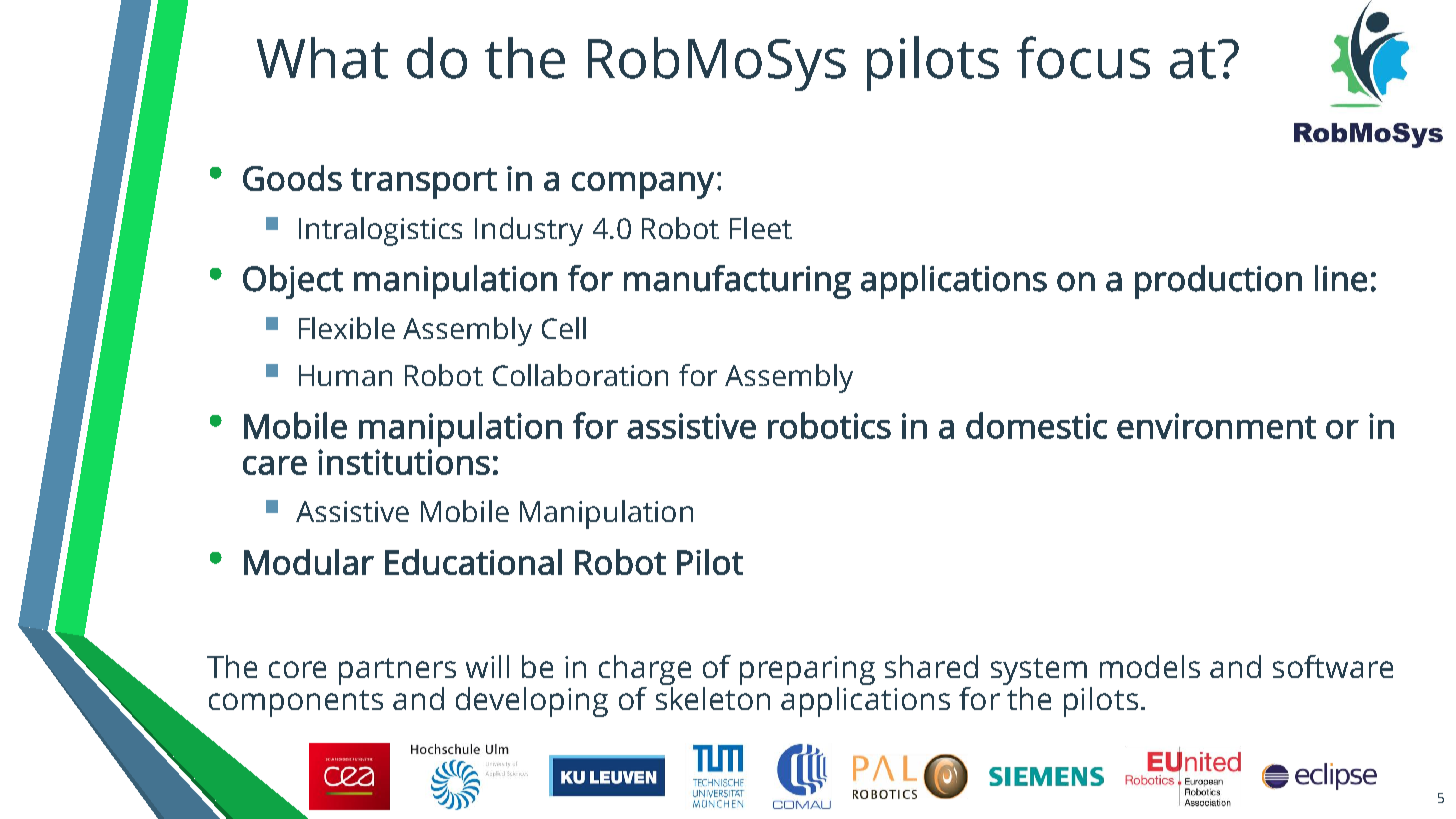  Describe the element at coordinates (1216, 426) in the image. I see `environment` at that location.
